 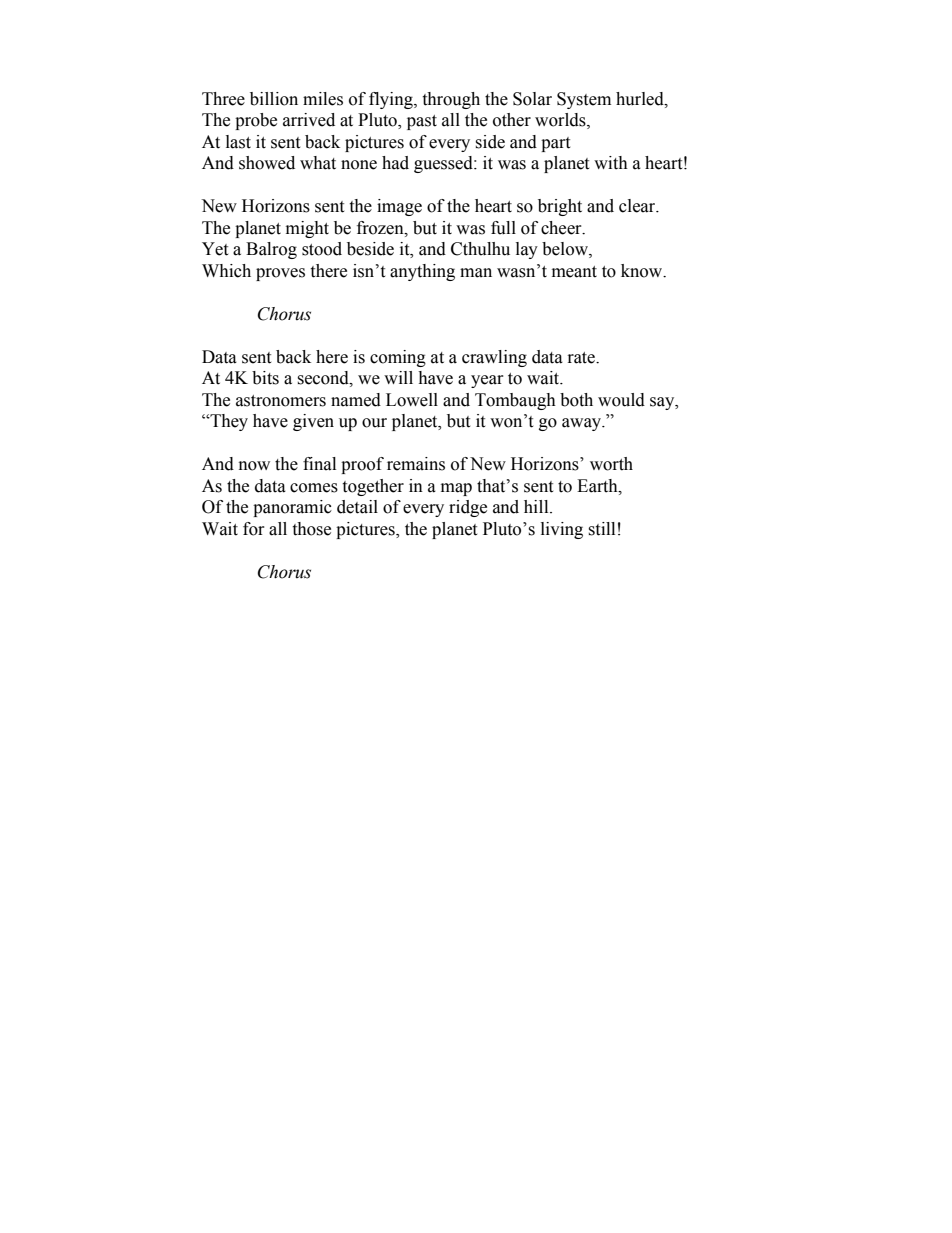 I want to click on past, so click(x=422, y=122).
